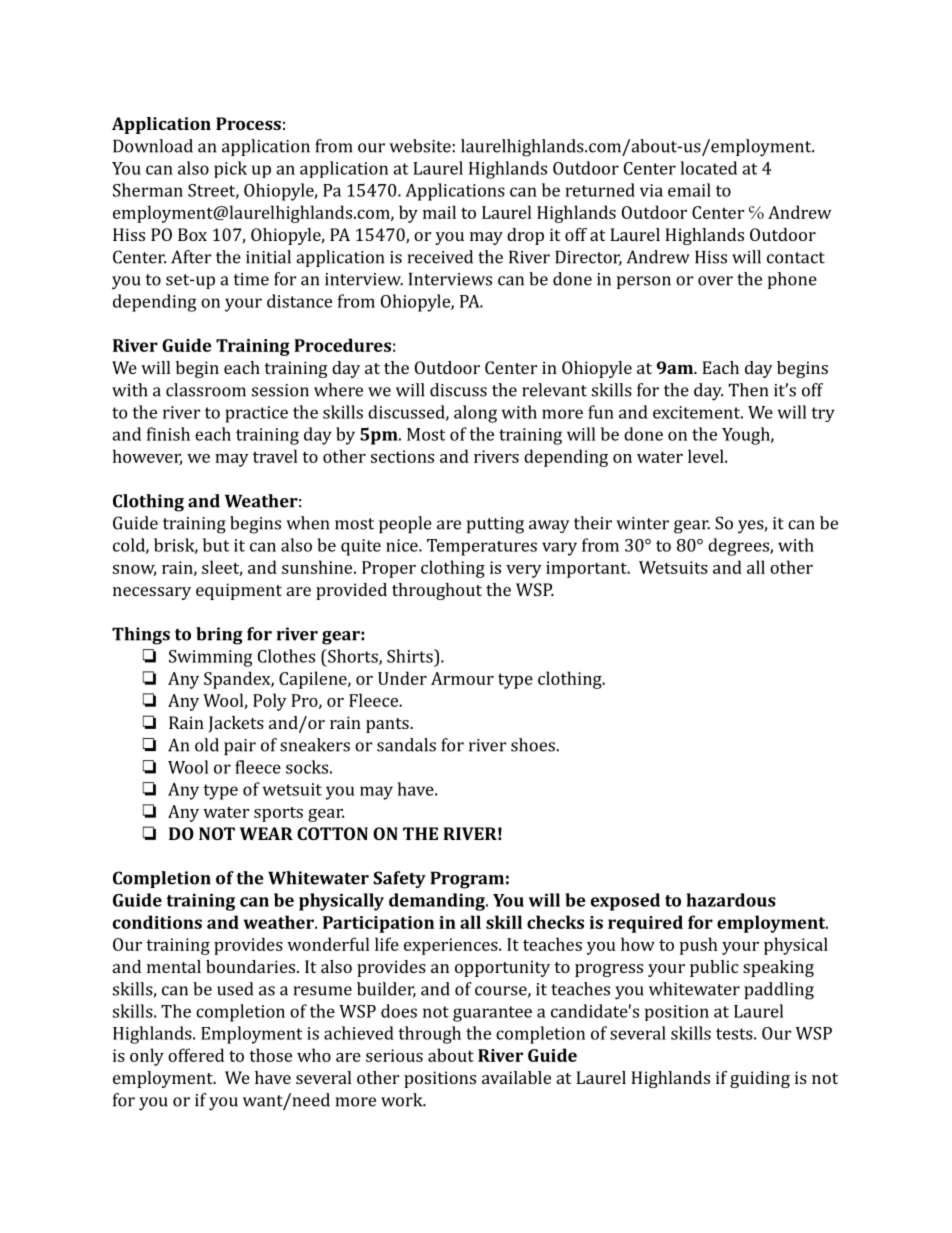  What do you see at coordinates (708, 168) in the screenshot?
I see `located` at bounding box center [708, 168].
